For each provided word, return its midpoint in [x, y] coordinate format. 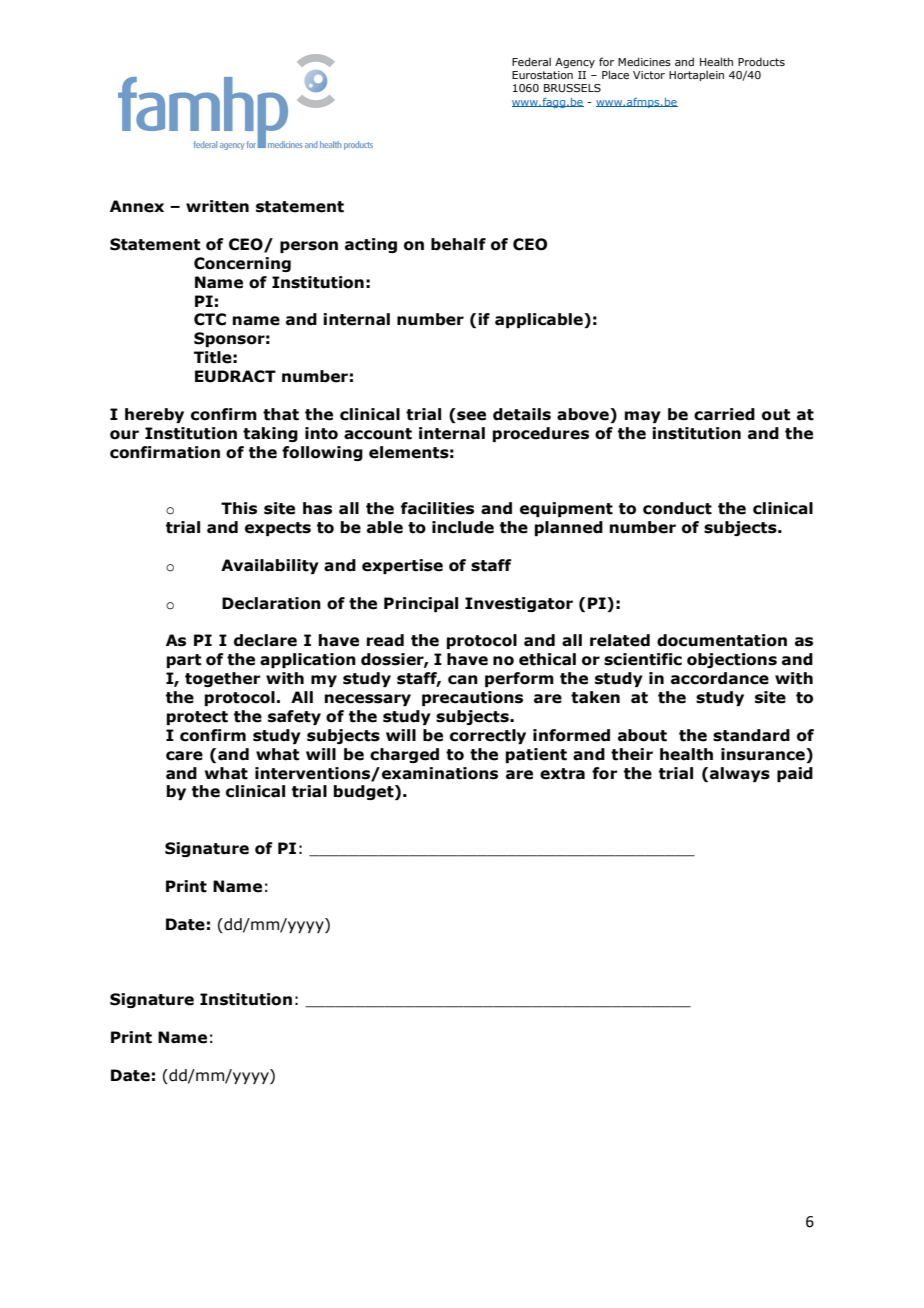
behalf [458, 244]
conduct [677, 508]
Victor [649, 75]
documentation [722, 640]
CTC [210, 319]
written [217, 206]
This [239, 508]
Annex [137, 206]
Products [761, 62]
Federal [531, 61]
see [470, 417]
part [184, 661]
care [184, 756]
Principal [421, 604]
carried [724, 414]
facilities [437, 508]
